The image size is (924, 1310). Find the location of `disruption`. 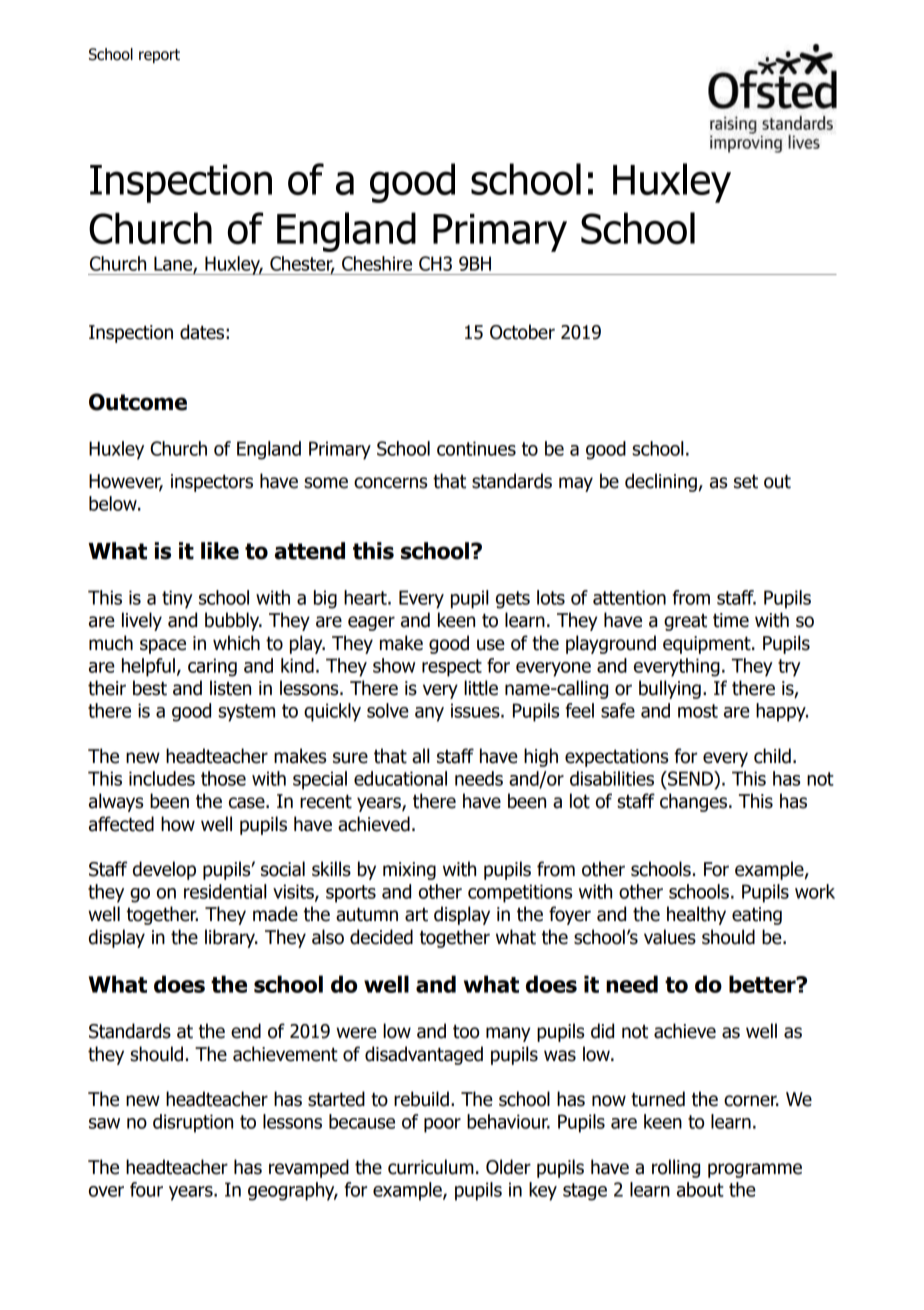

disruption is located at coordinates (193, 1123).
